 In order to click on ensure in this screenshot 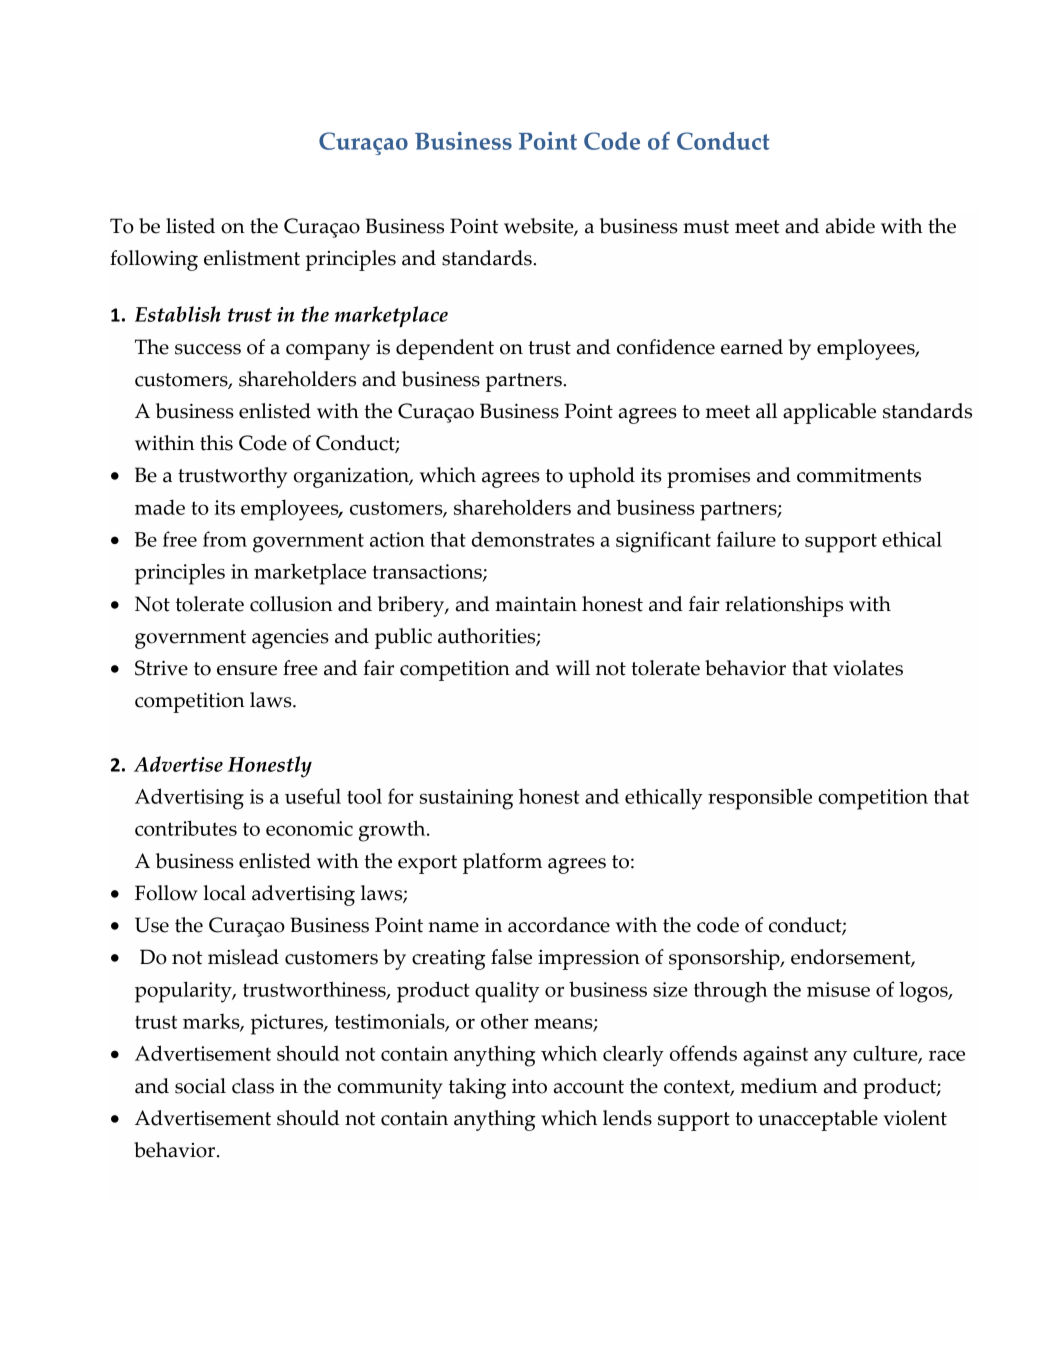, I will do `click(247, 670)`.
